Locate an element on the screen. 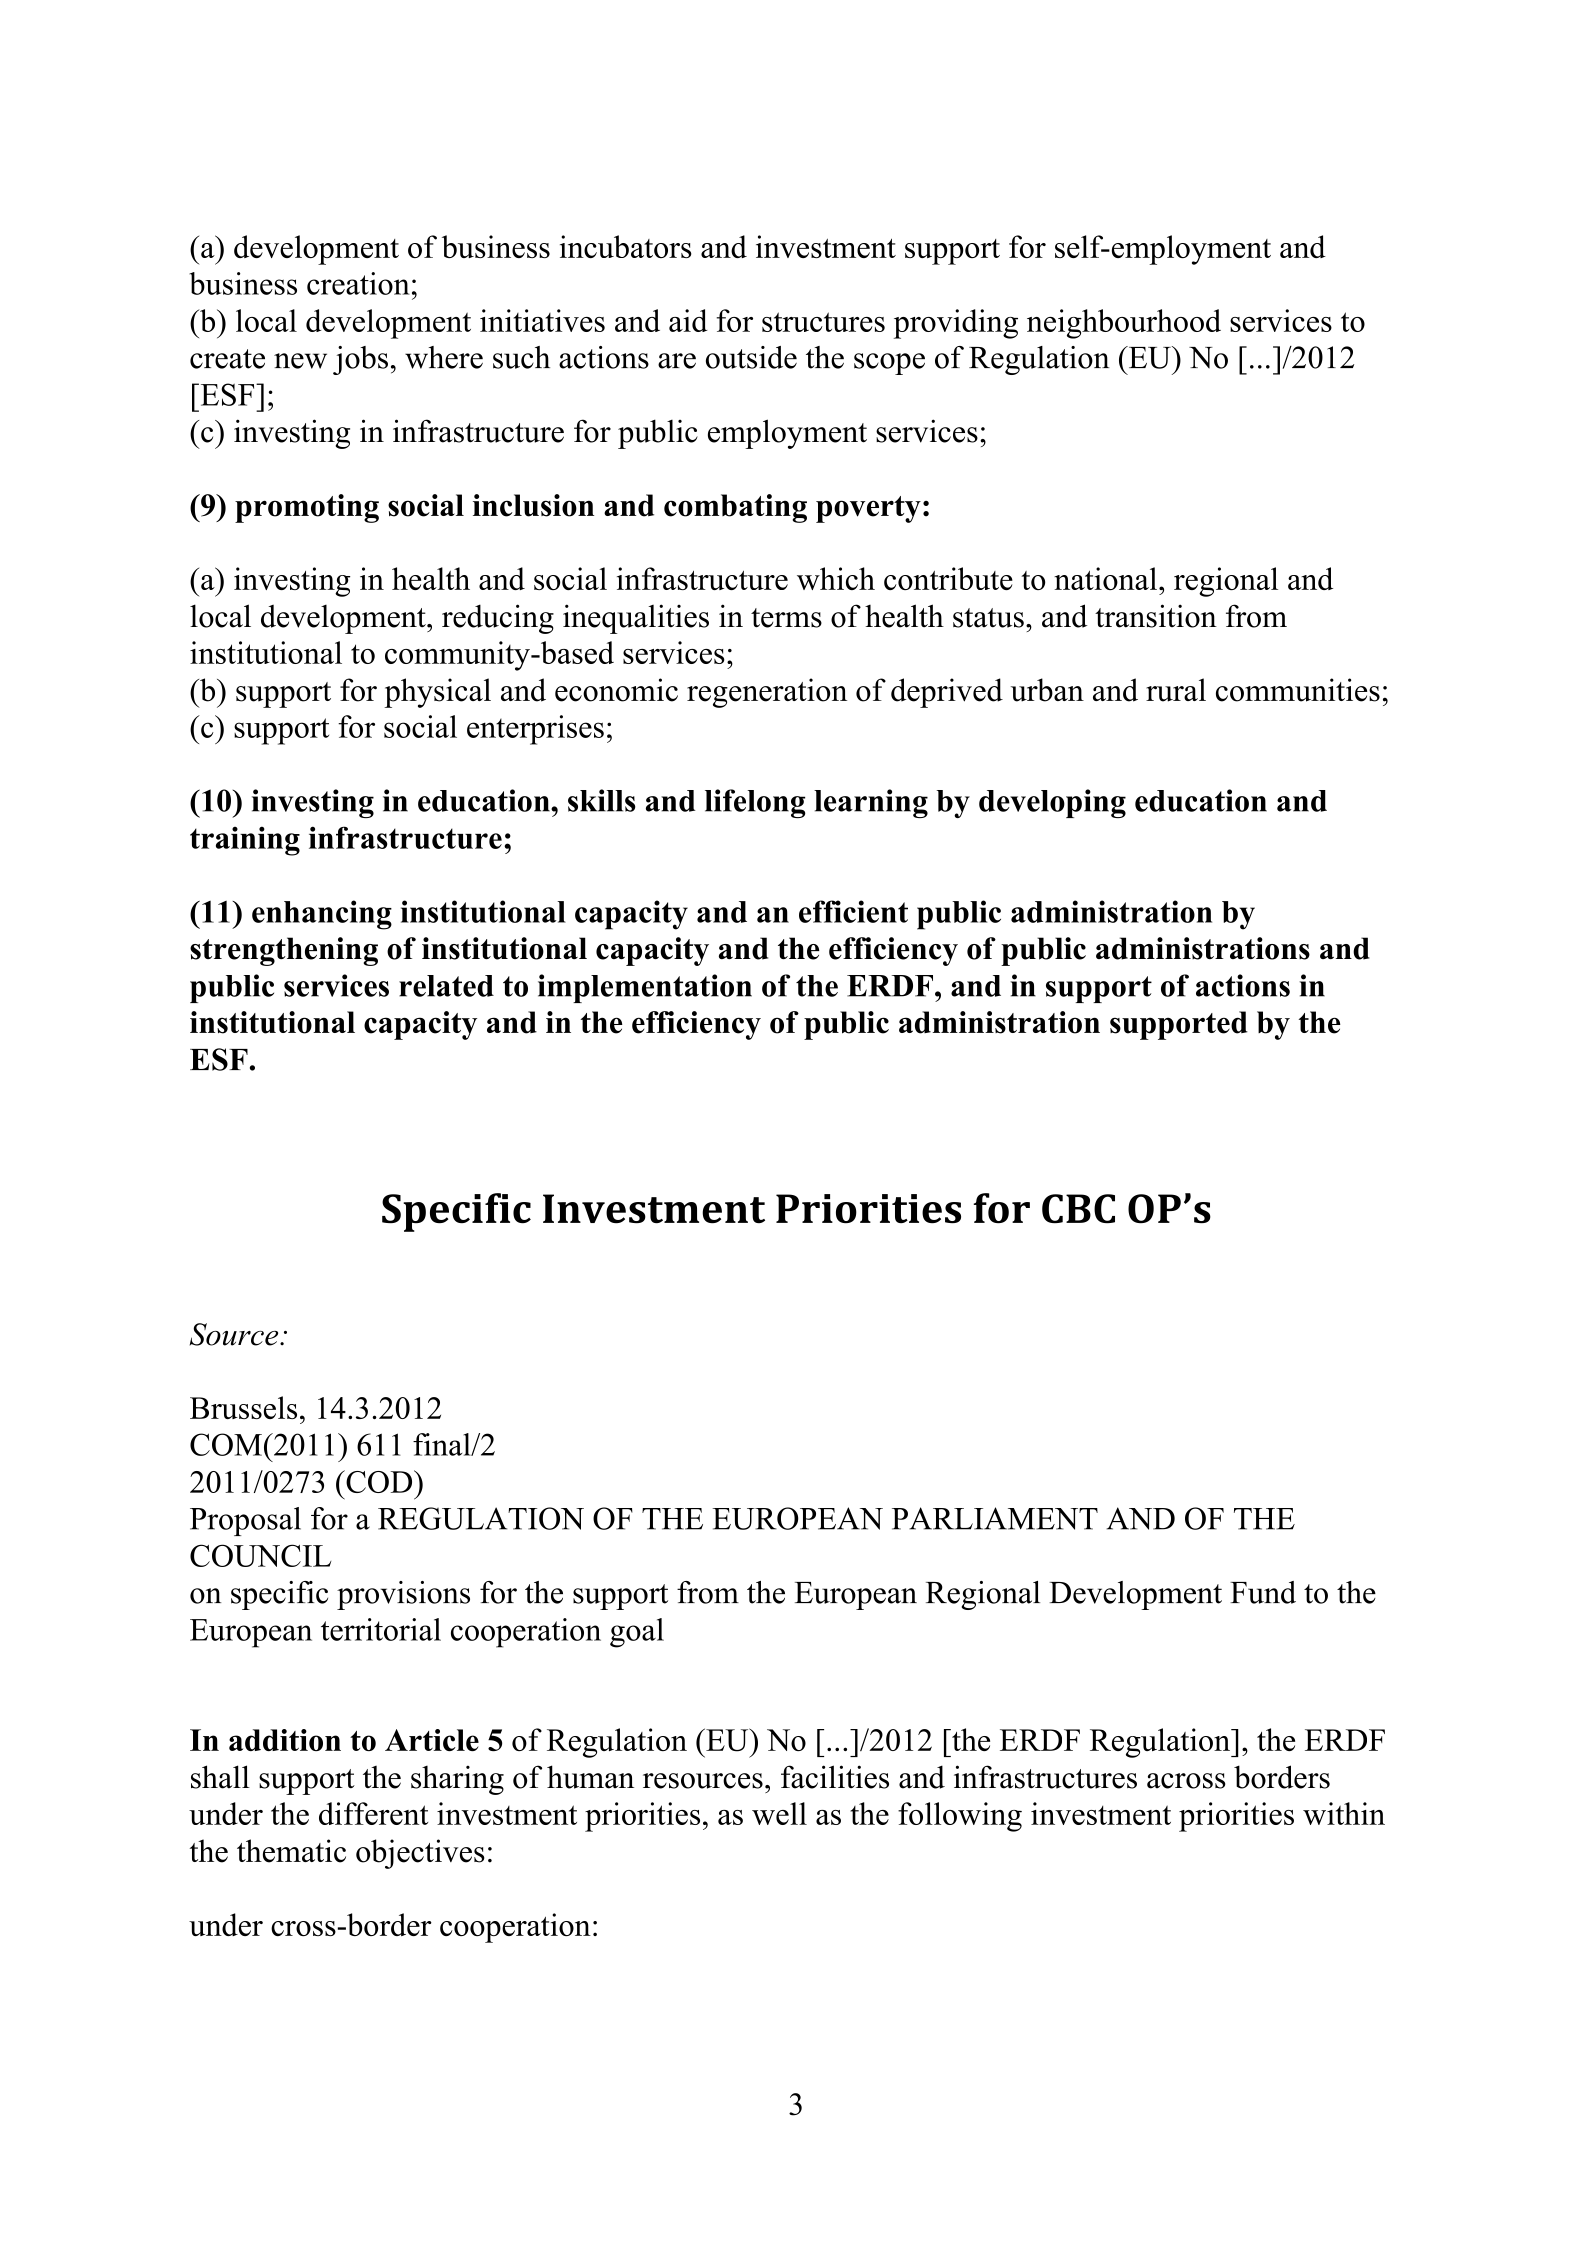 The height and width of the screenshot is (2253, 1592). Brussels is located at coordinates (243, 1407).
